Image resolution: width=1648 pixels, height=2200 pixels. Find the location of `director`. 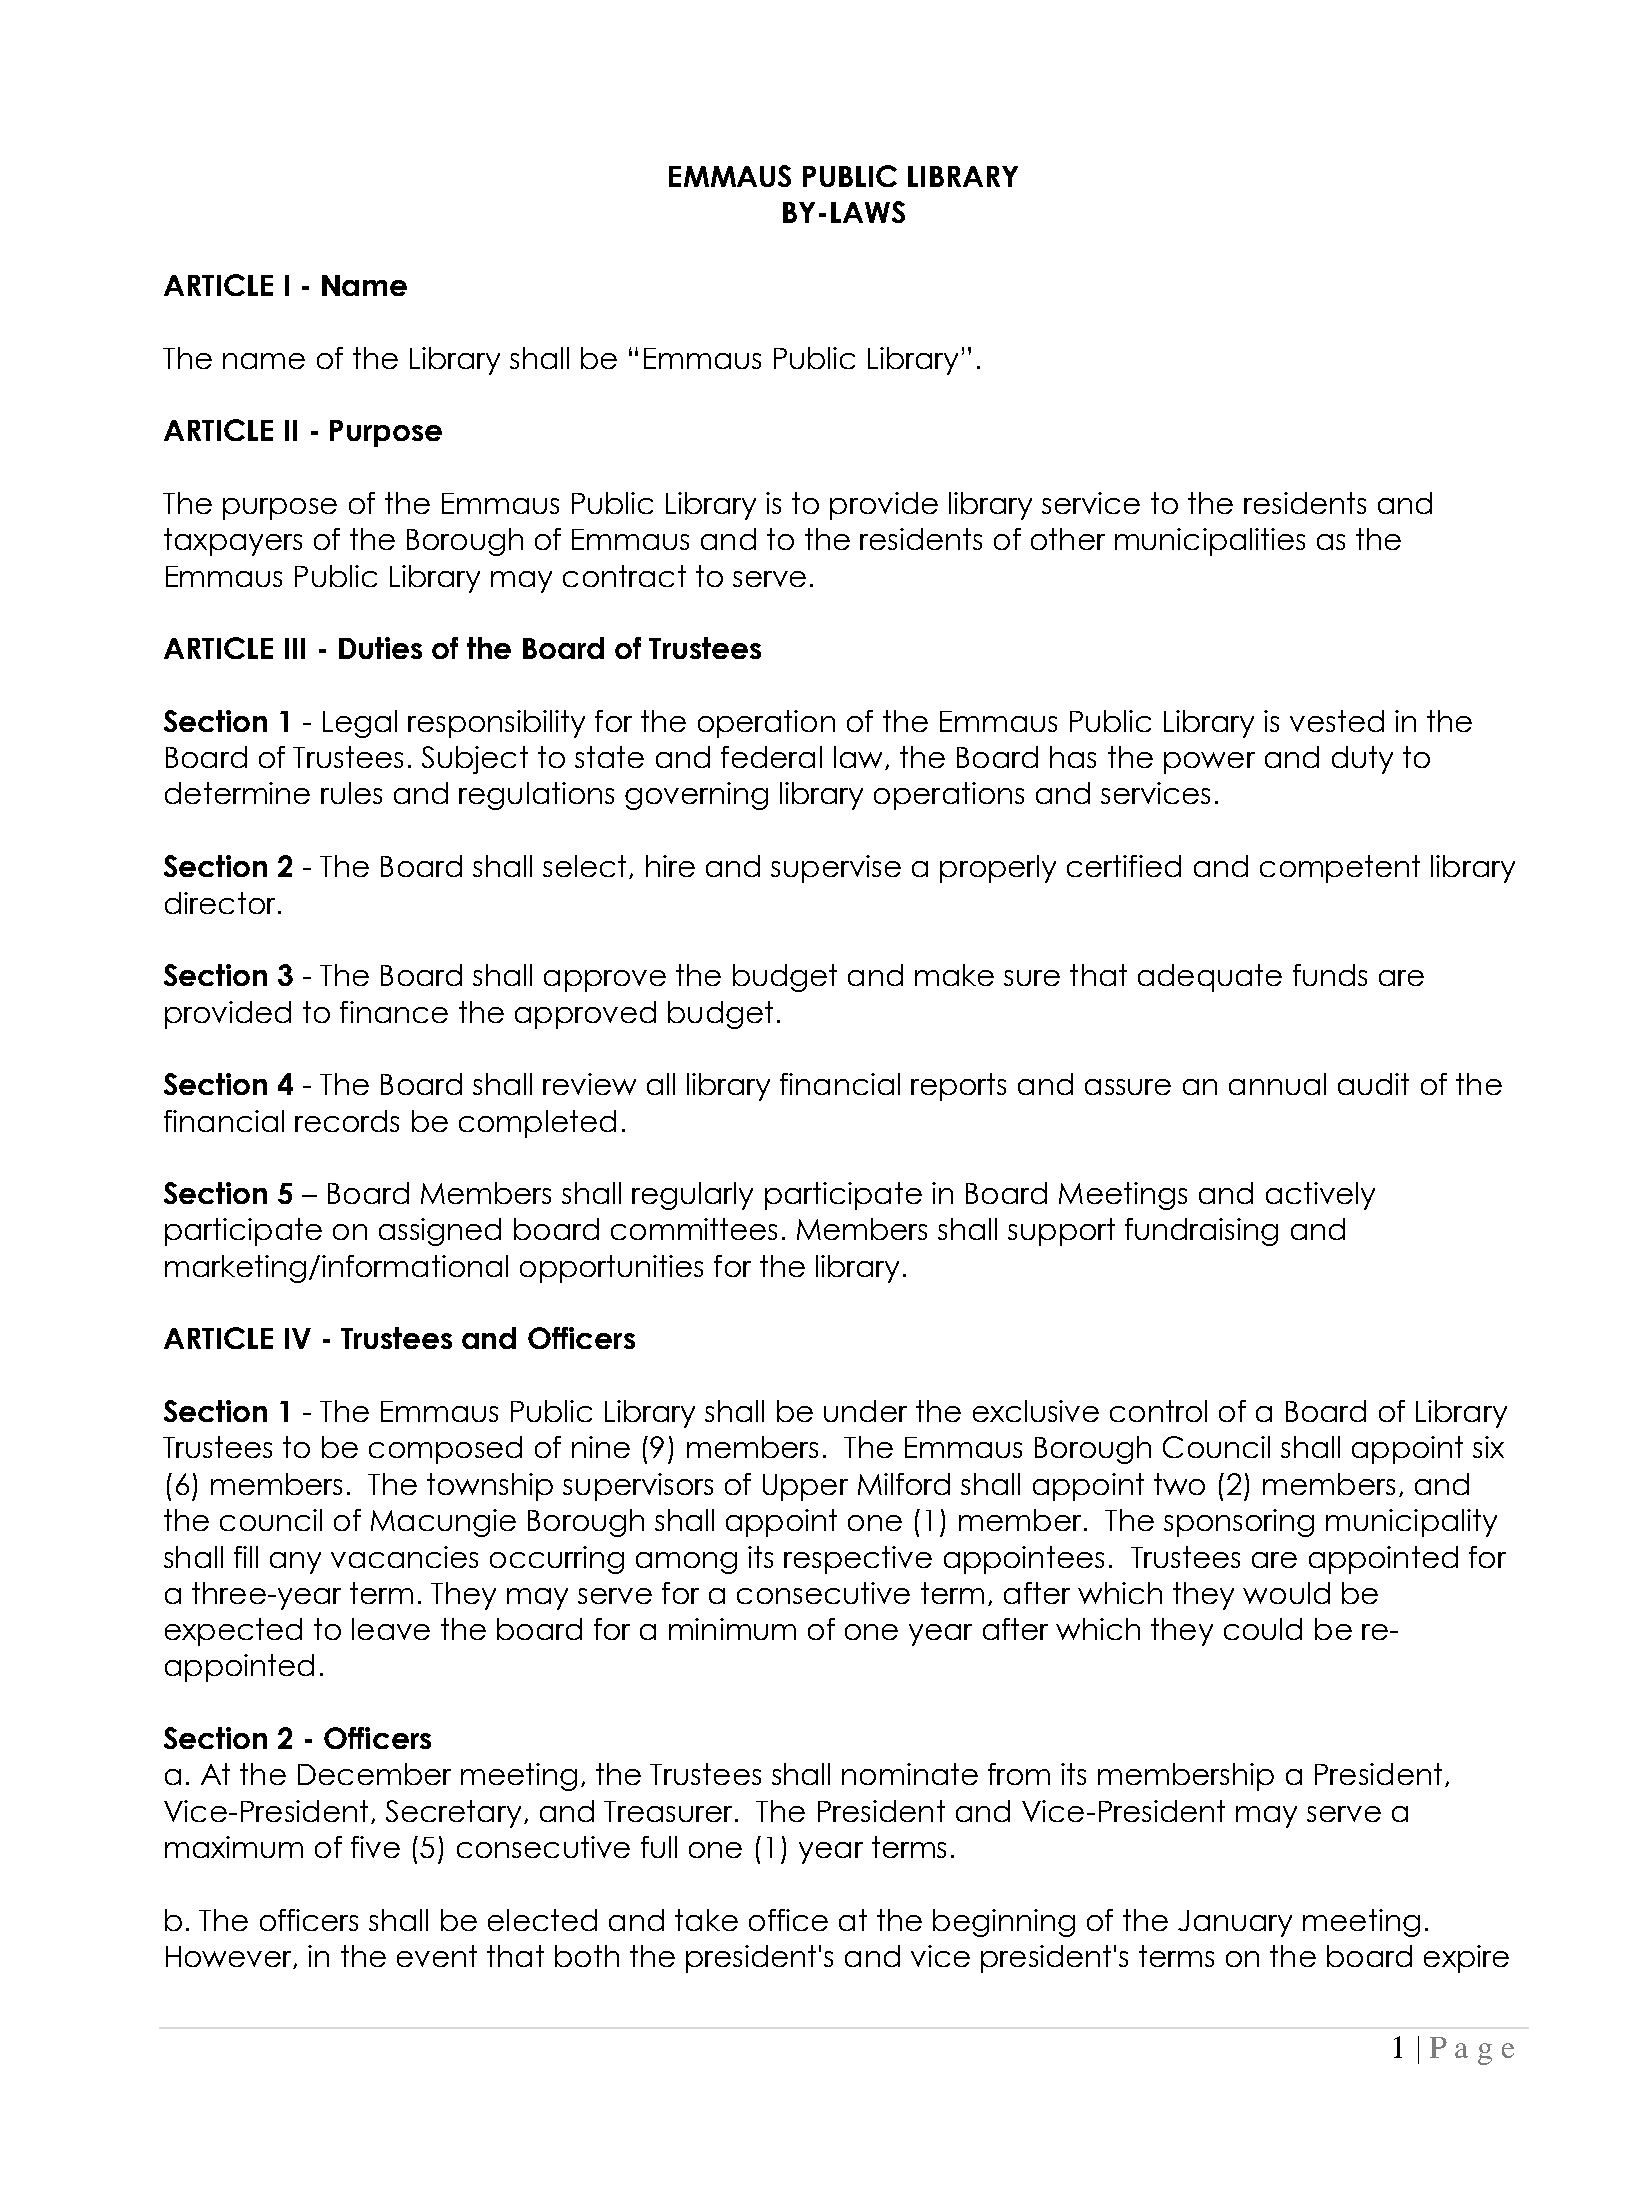

director is located at coordinates (220, 903).
